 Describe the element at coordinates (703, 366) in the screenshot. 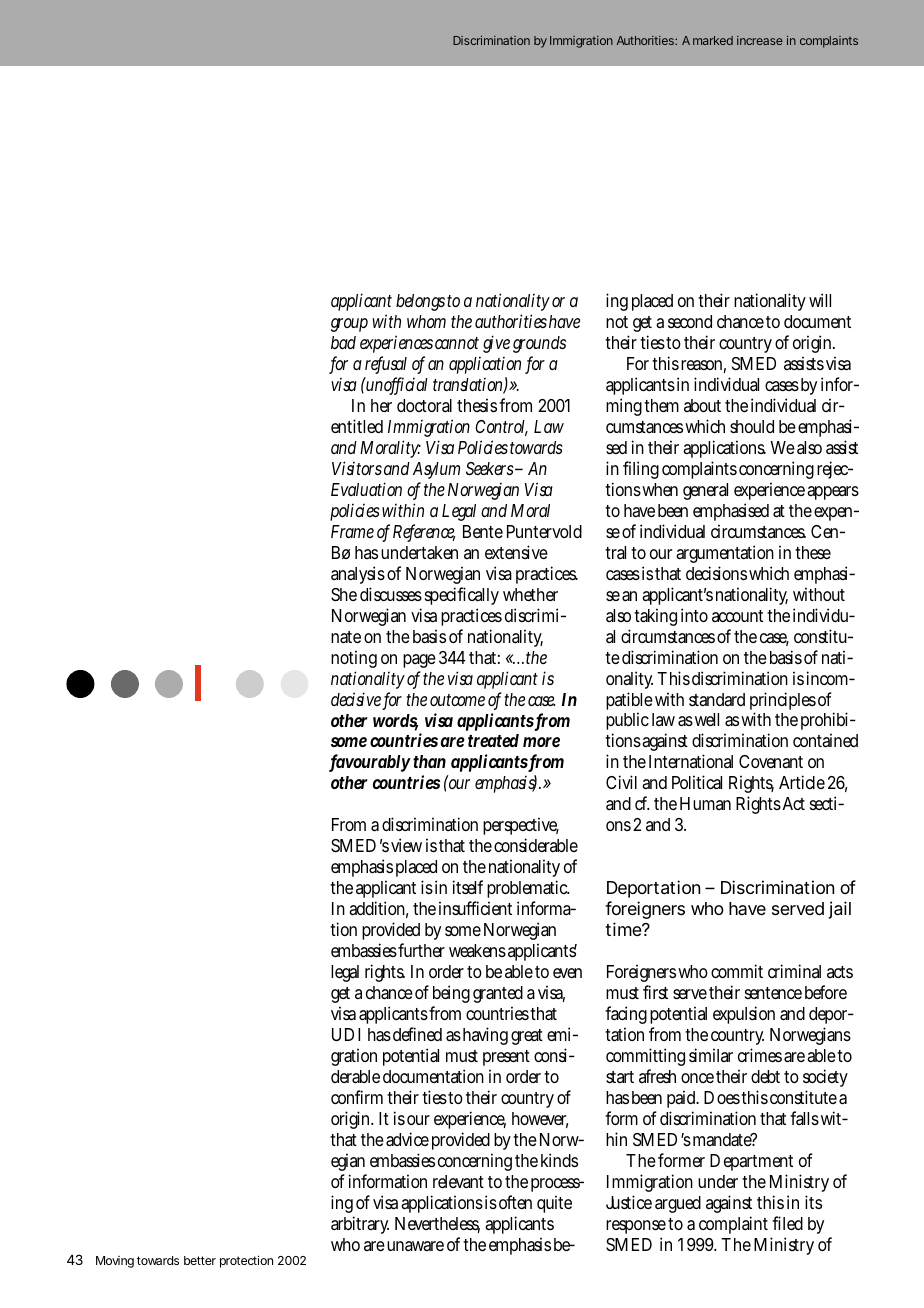

I see `reason` at that location.
